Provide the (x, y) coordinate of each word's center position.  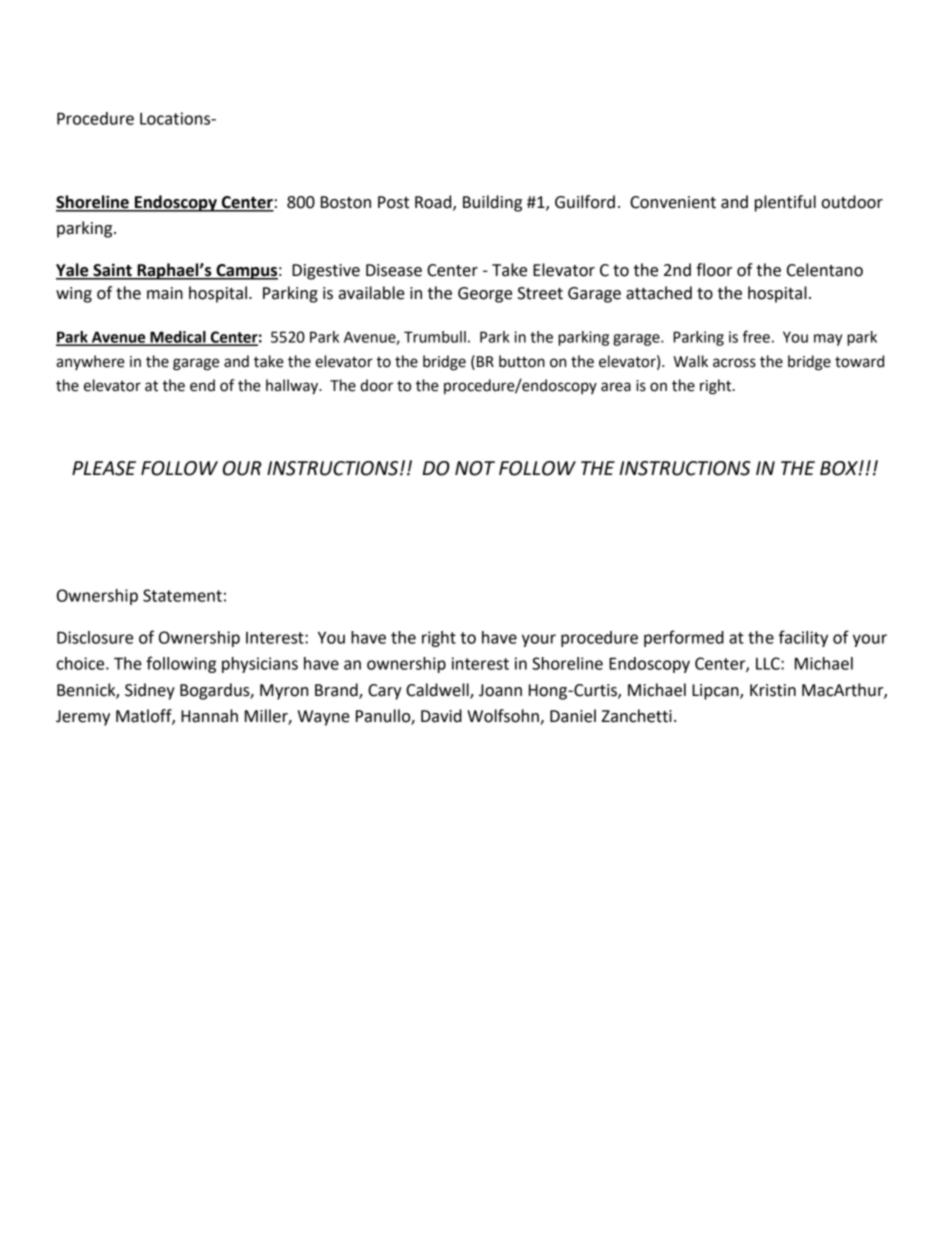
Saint (112, 271)
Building (492, 203)
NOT (475, 468)
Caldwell (438, 690)
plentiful (785, 203)
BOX (840, 468)
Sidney (150, 691)
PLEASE (104, 468)
